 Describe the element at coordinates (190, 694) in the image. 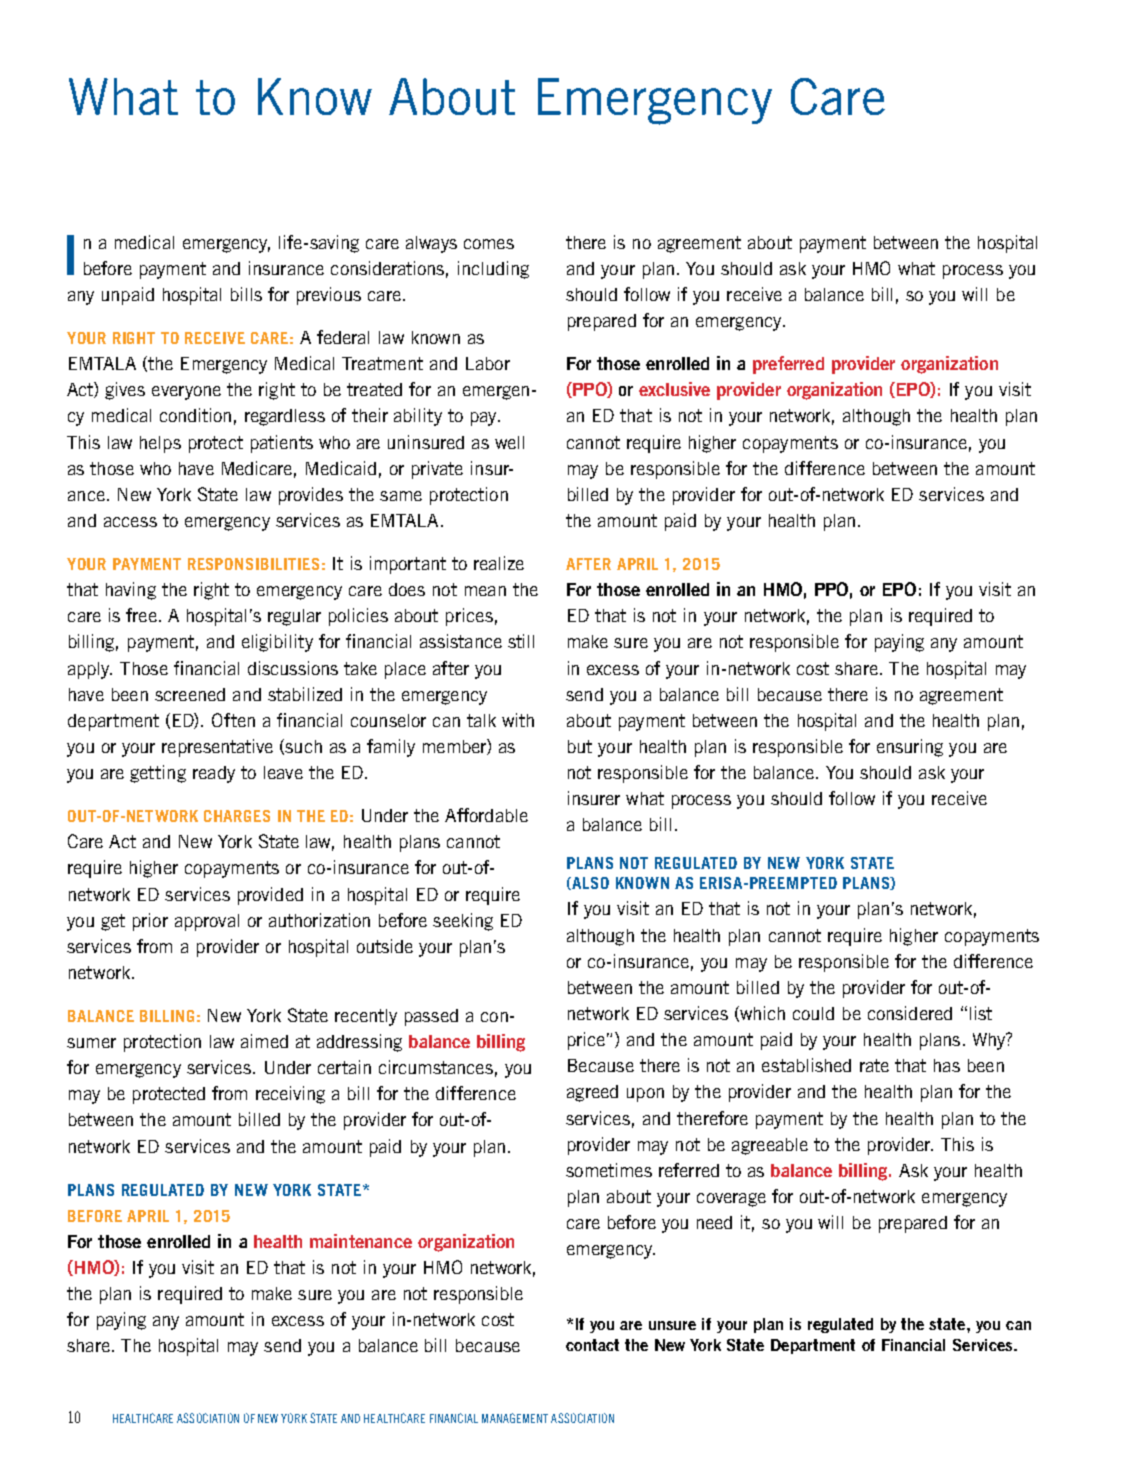

I see `screened` at that location.
